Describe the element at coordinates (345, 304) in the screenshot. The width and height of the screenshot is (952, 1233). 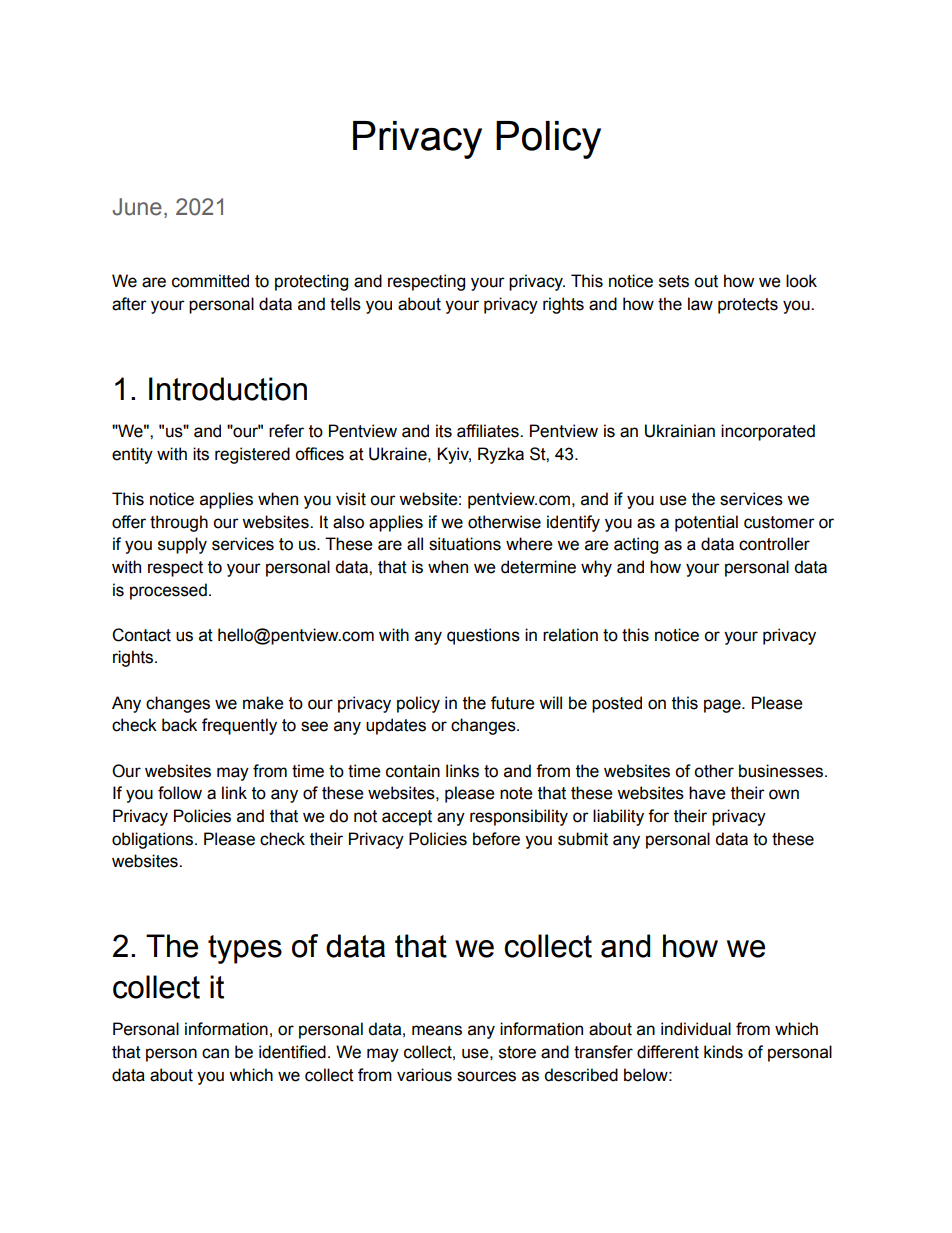
I see `tells` at that location.
